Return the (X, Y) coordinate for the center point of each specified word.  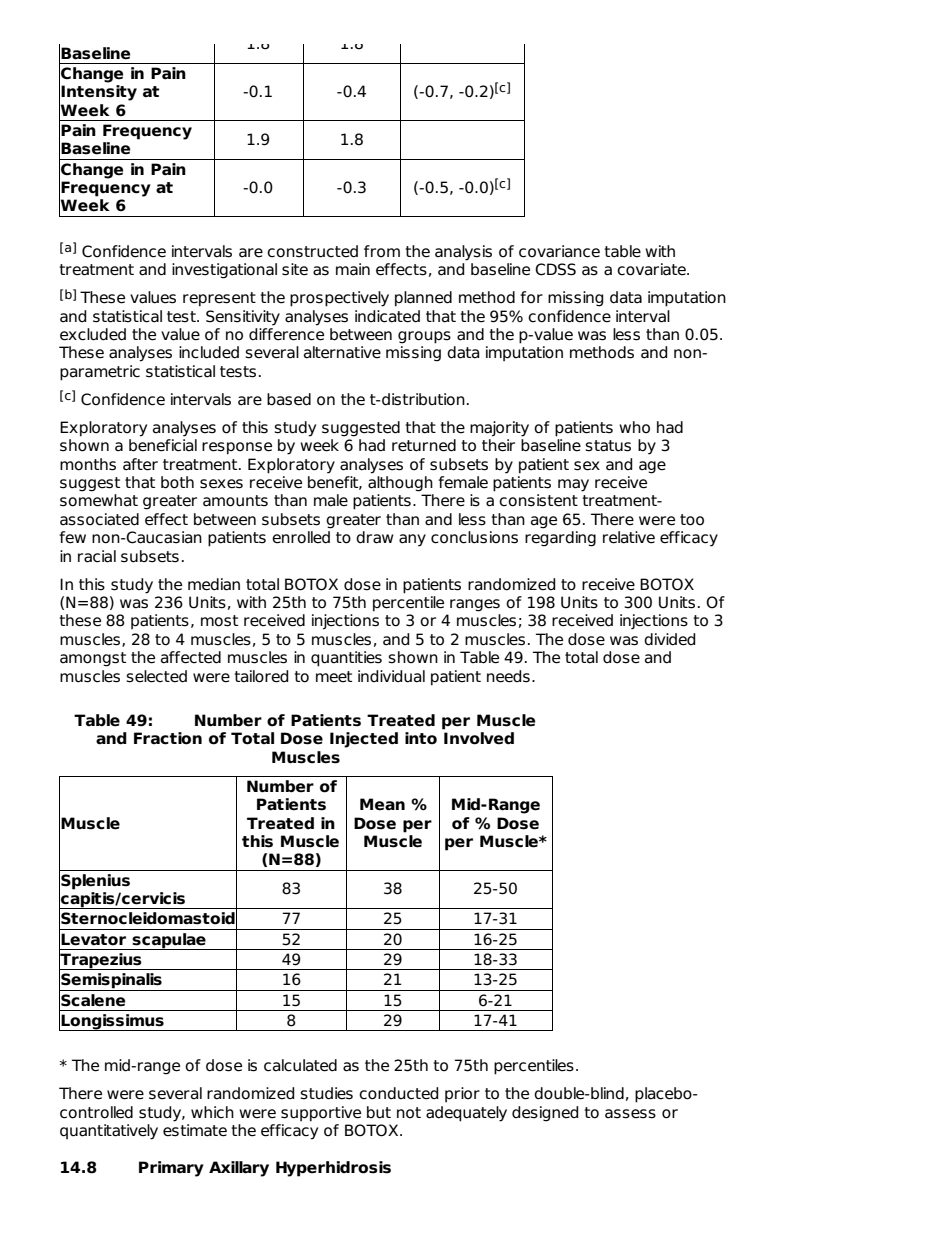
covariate (652, 269)
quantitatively (109, 1132)
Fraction (168, 738)
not (409, 1113)
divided (670, 639)
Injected (364, 740)
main (353, 269)
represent (219, 299)
